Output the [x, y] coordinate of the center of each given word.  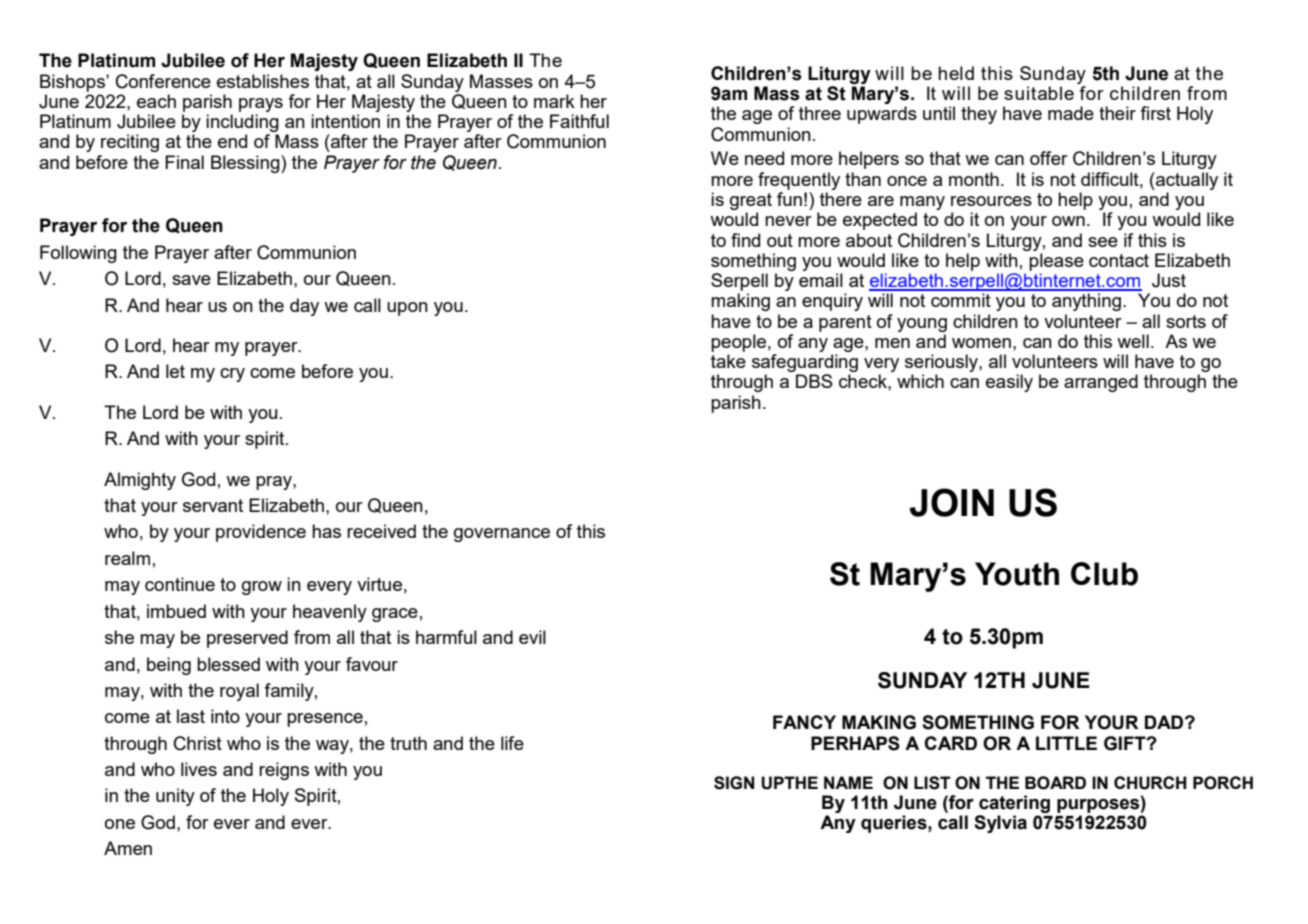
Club [1104, 574]
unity [175, 797]
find [745, 240]
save [191, 280]
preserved [247, 639]
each [156, 101]
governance [502, 535]
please [1056, 262]
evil [532, 637]
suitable [1039, 93]
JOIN [952, 502]
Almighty [140, 481]
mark [554, 101]
